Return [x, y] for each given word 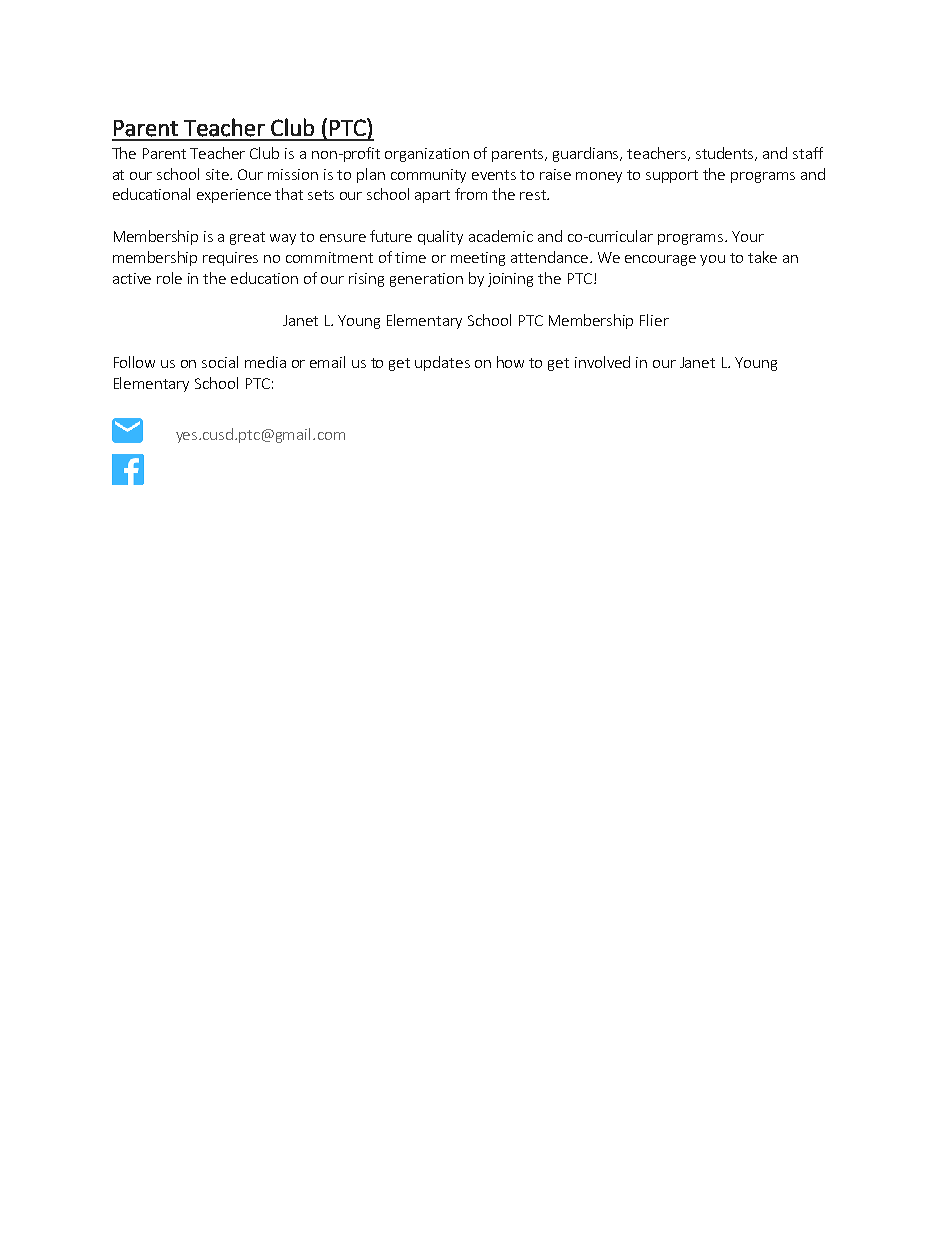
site [219, 174]
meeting [478, 259]
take [762, 257]
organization [427, 155]
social [220, 362]
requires [230, 259]
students [726, 154]
